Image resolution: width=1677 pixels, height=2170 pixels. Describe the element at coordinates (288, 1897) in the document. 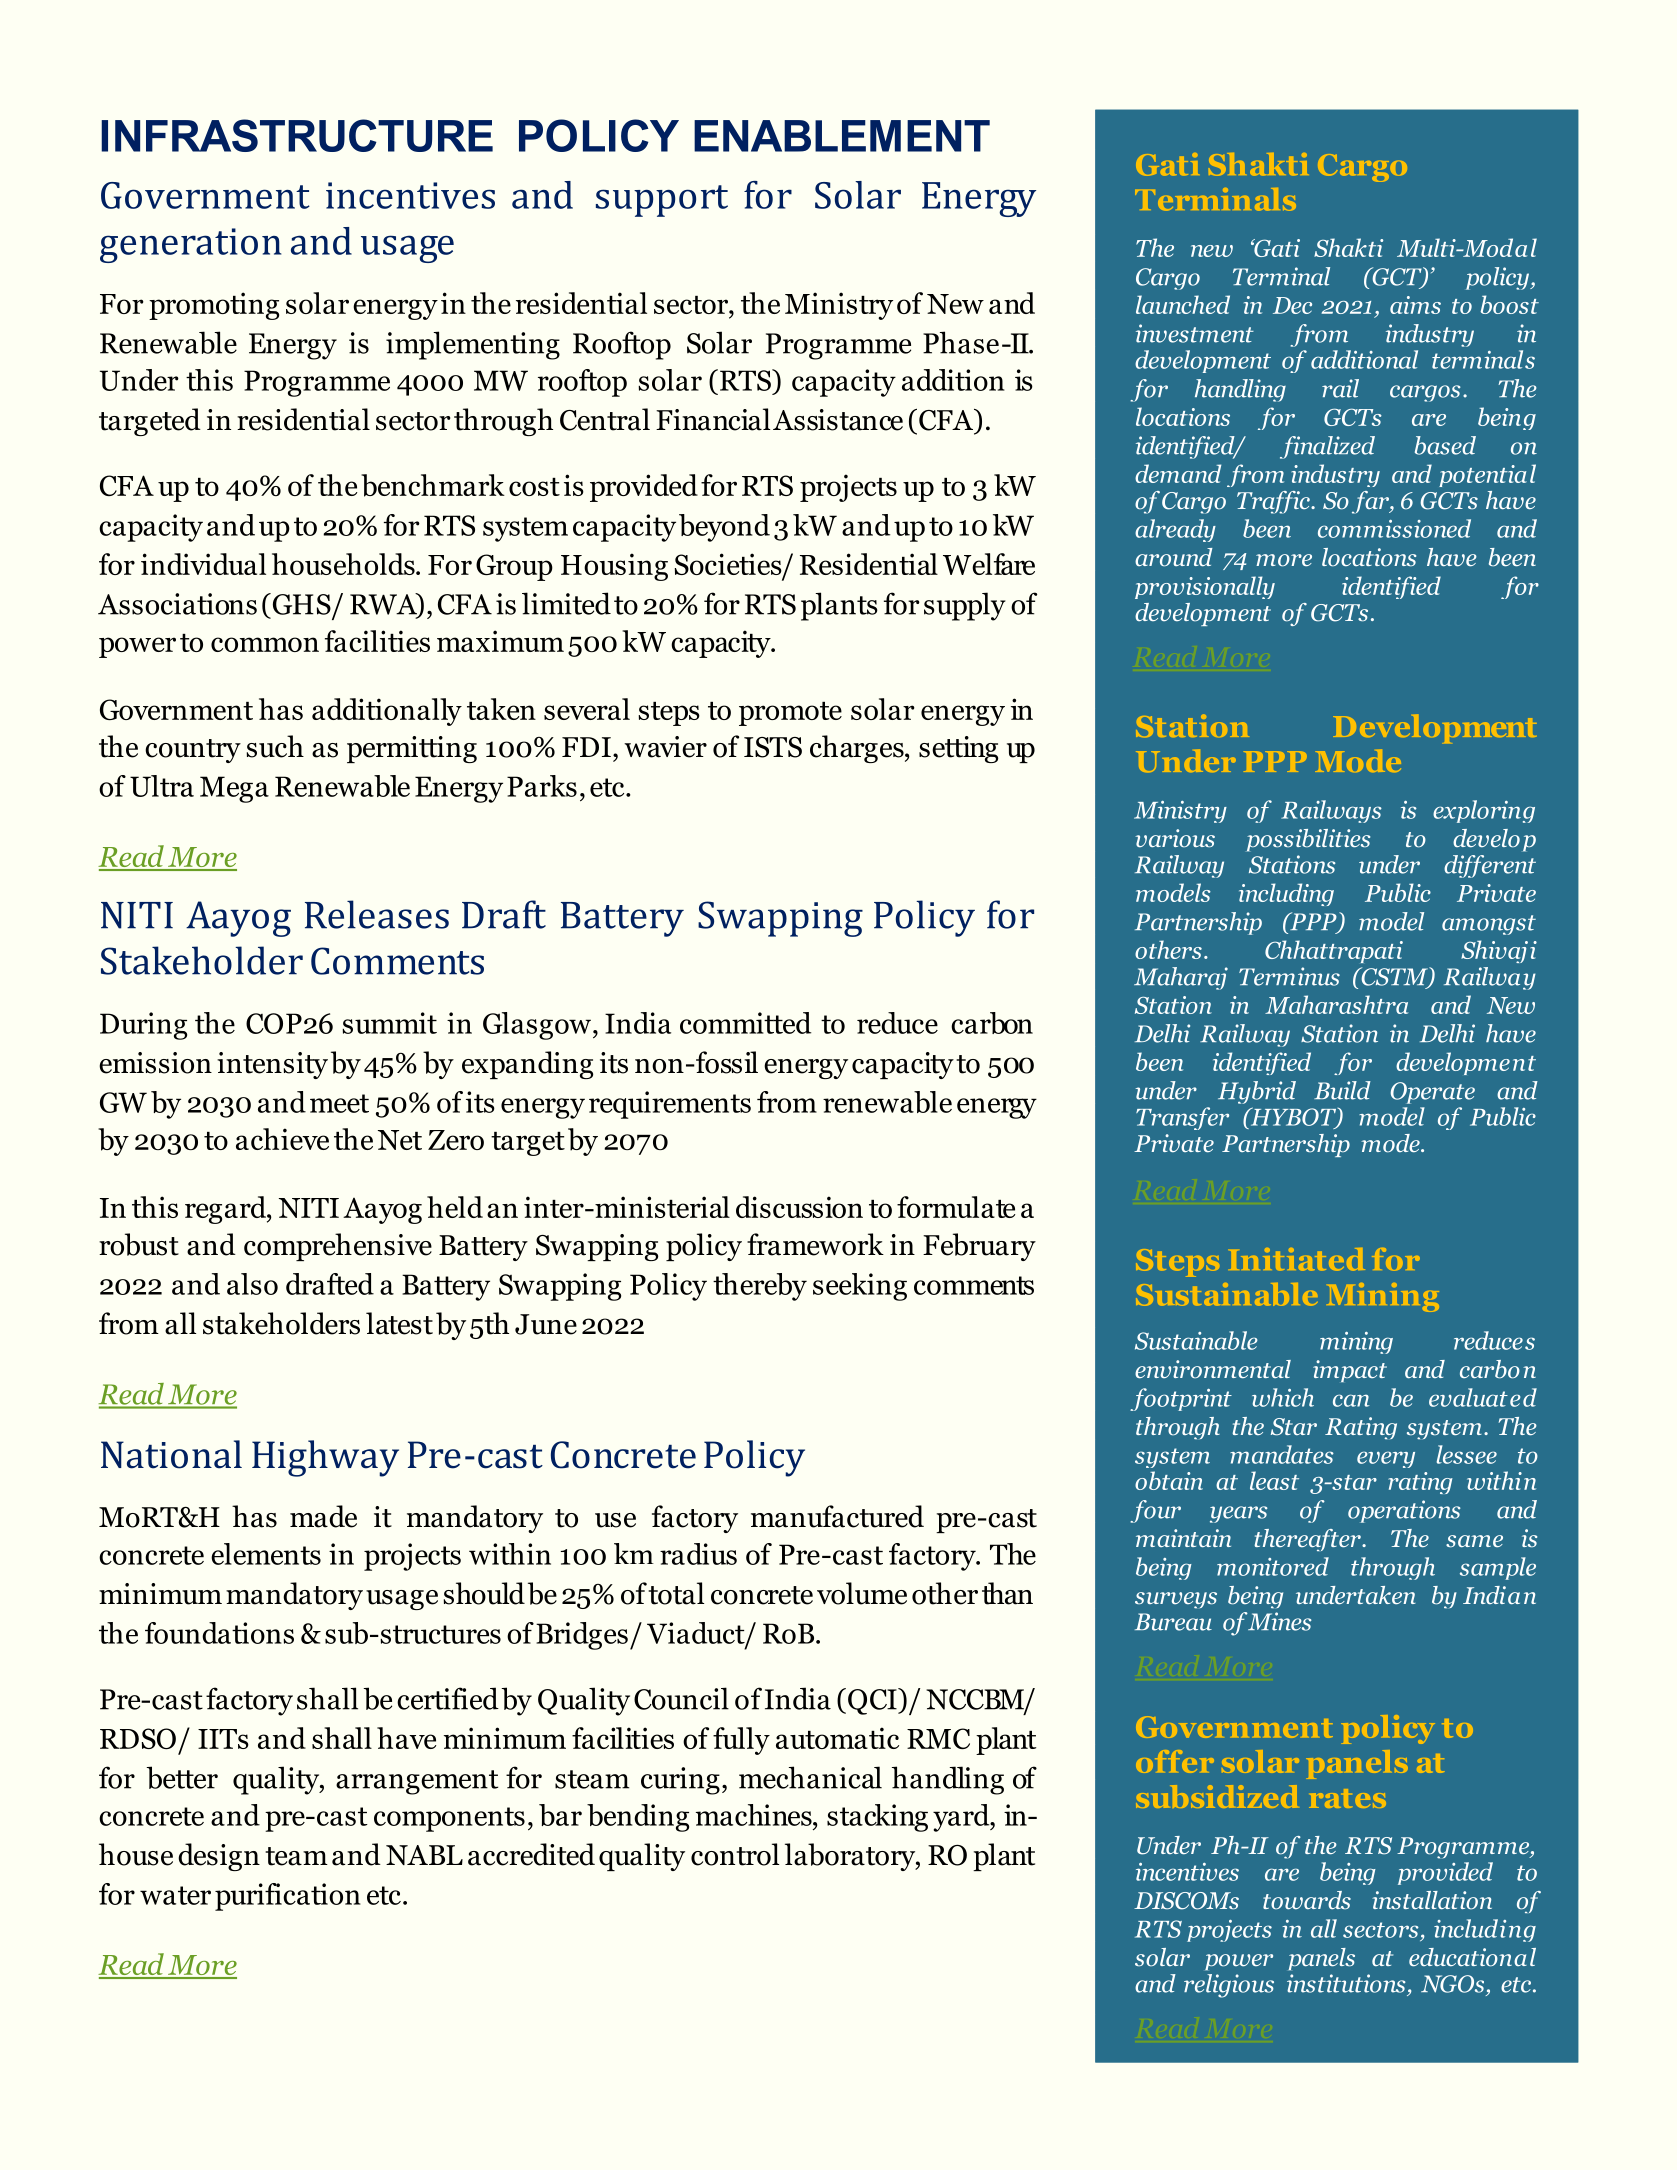

I see `purification` at that location.
